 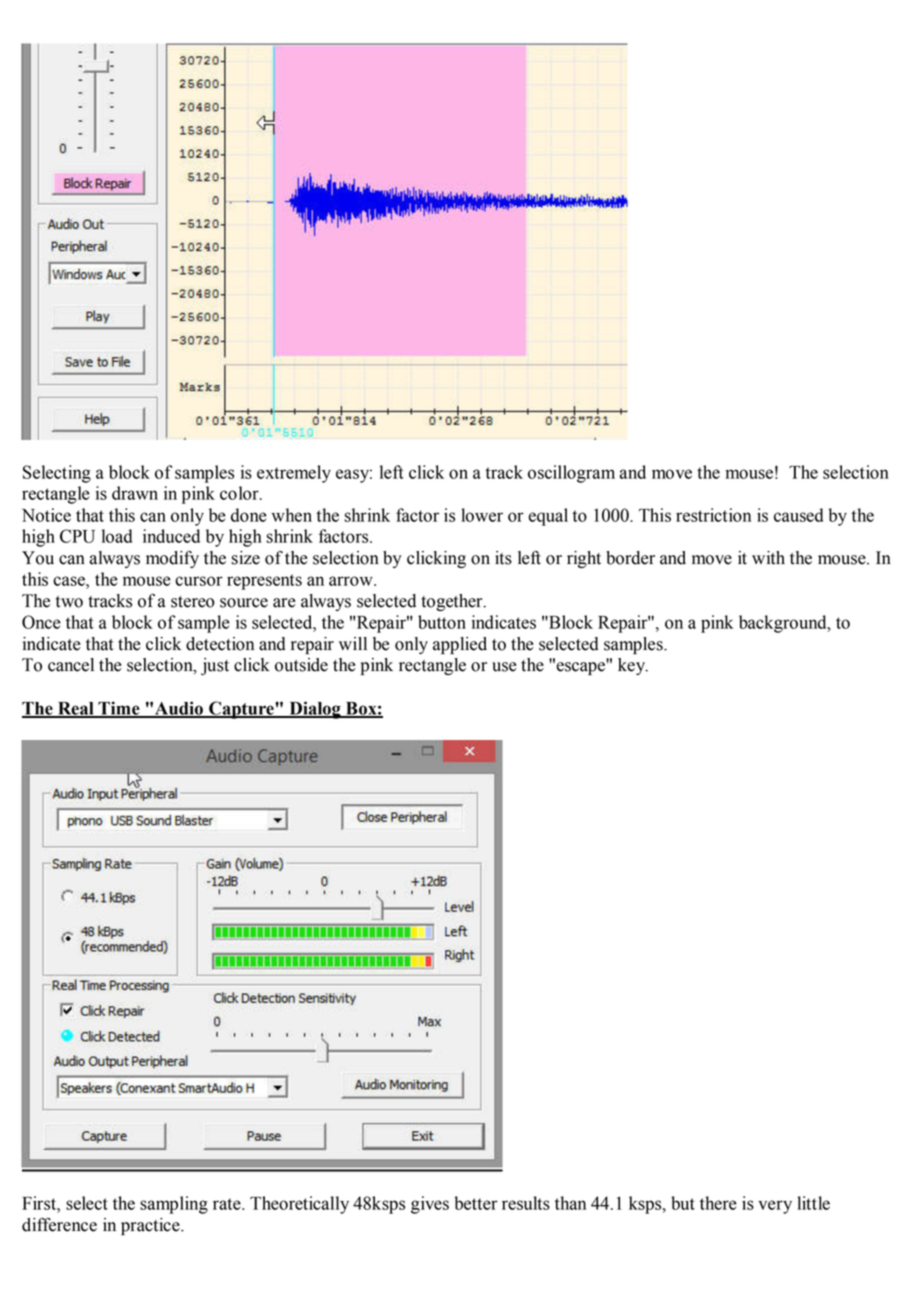 What do you see at coordinates (315, 710) in the screenshot?
I see `Dialog` at bounding box center [315, 710].
